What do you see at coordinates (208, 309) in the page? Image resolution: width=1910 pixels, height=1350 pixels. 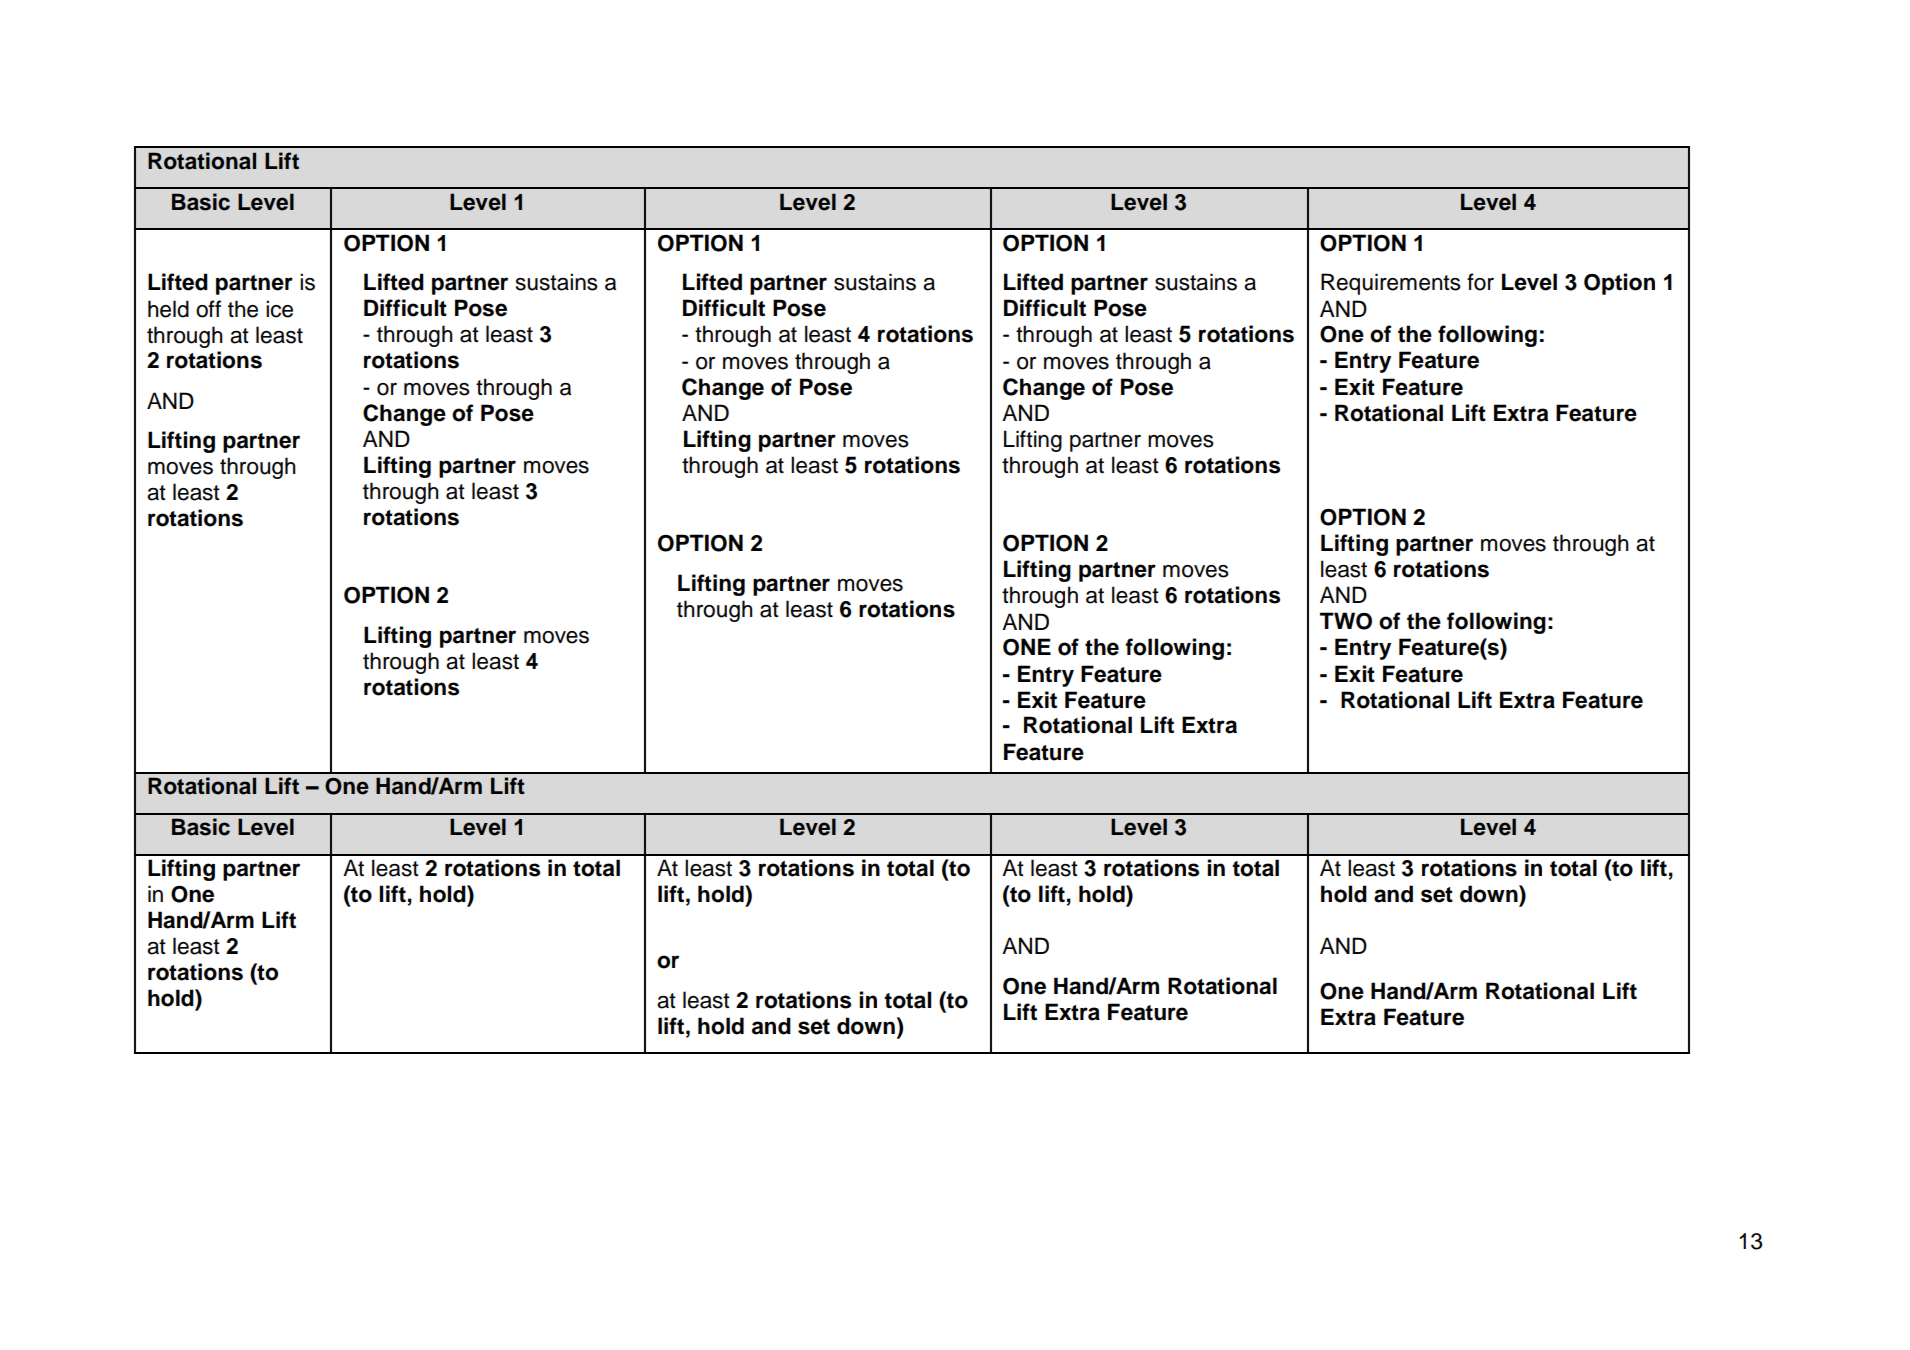 I see `off` at bounding box center [208, 309].
